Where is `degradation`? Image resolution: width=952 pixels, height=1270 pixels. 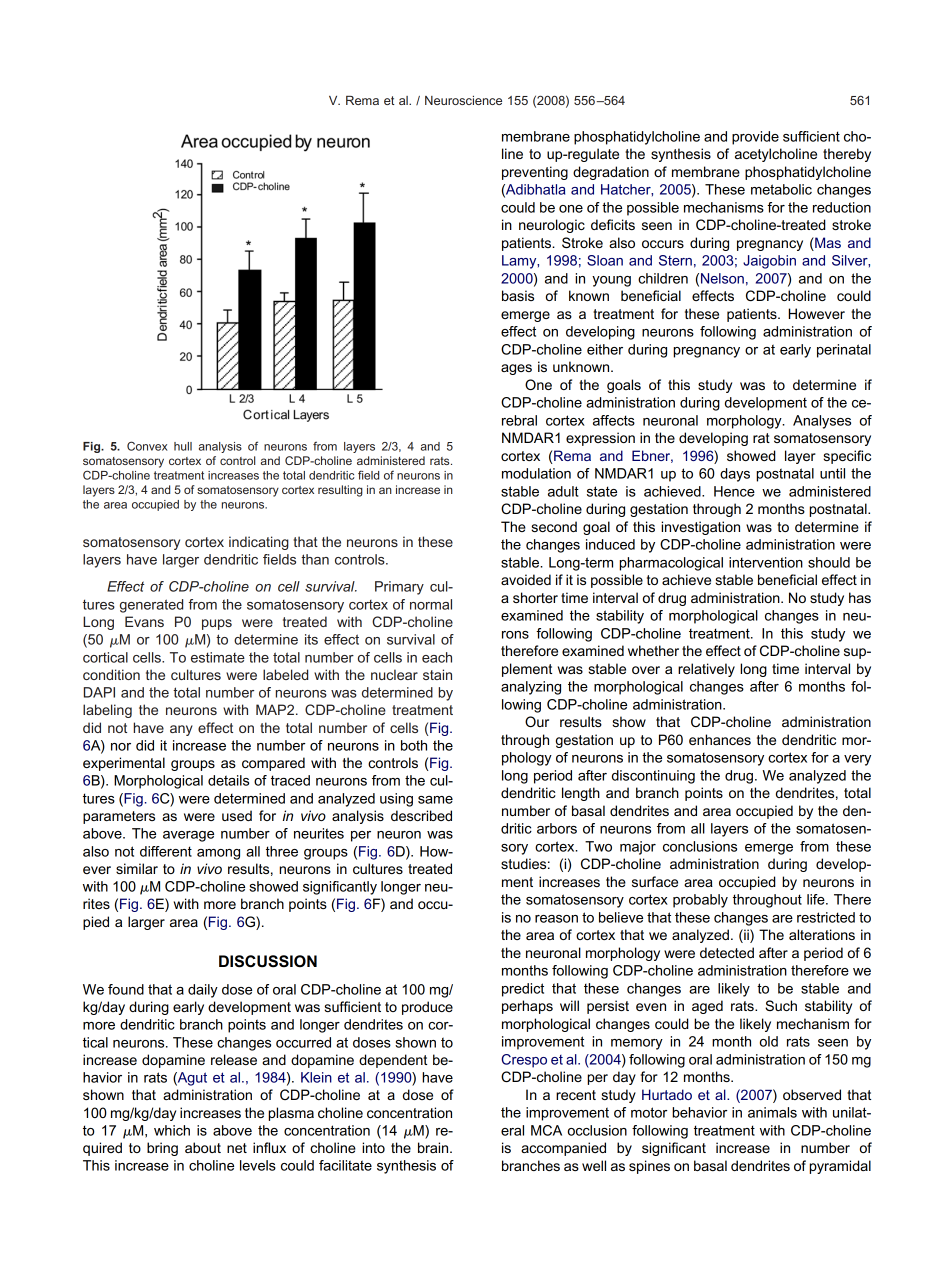 degradation is located at coordinates (611, 173).
